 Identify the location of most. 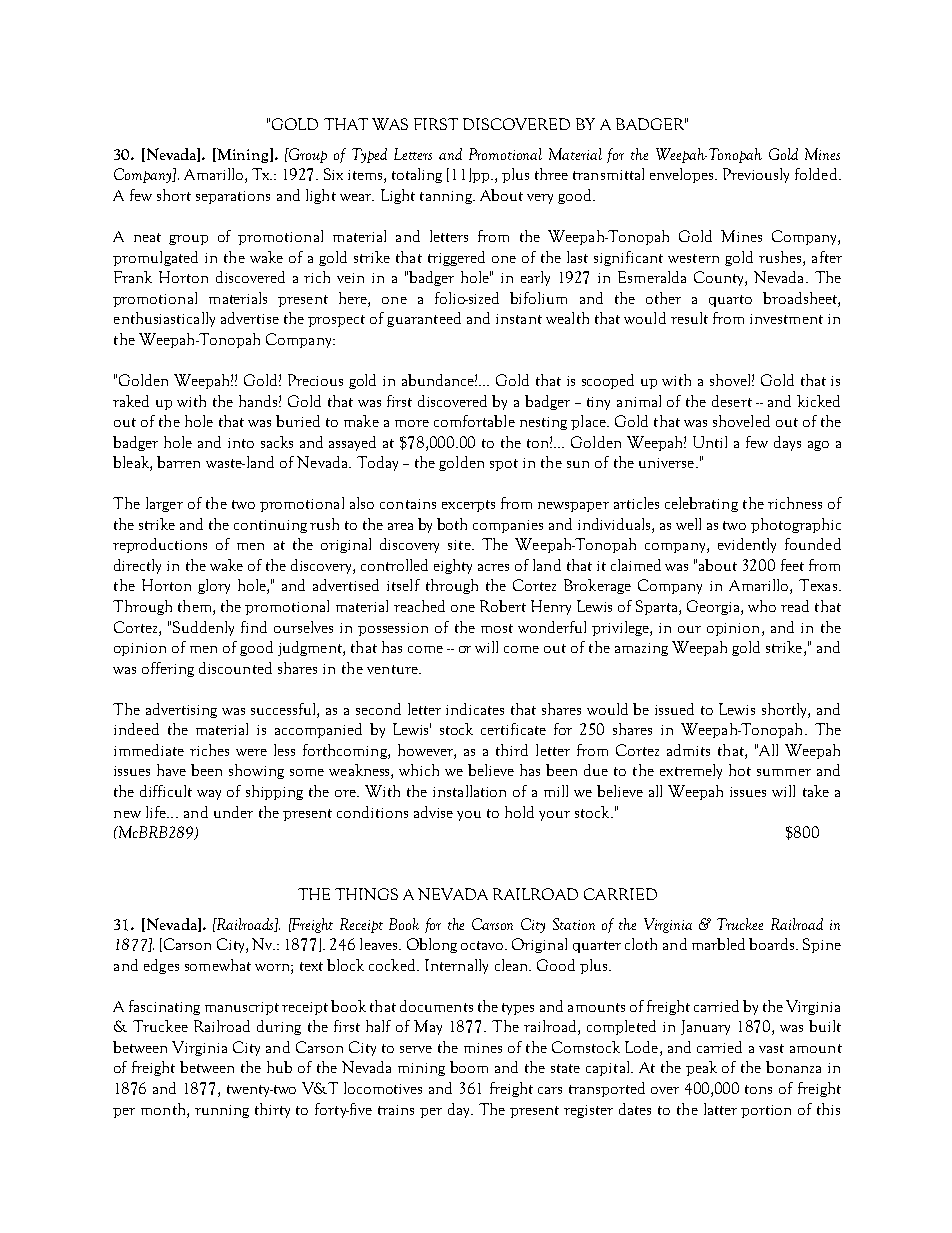
(497, 628).
